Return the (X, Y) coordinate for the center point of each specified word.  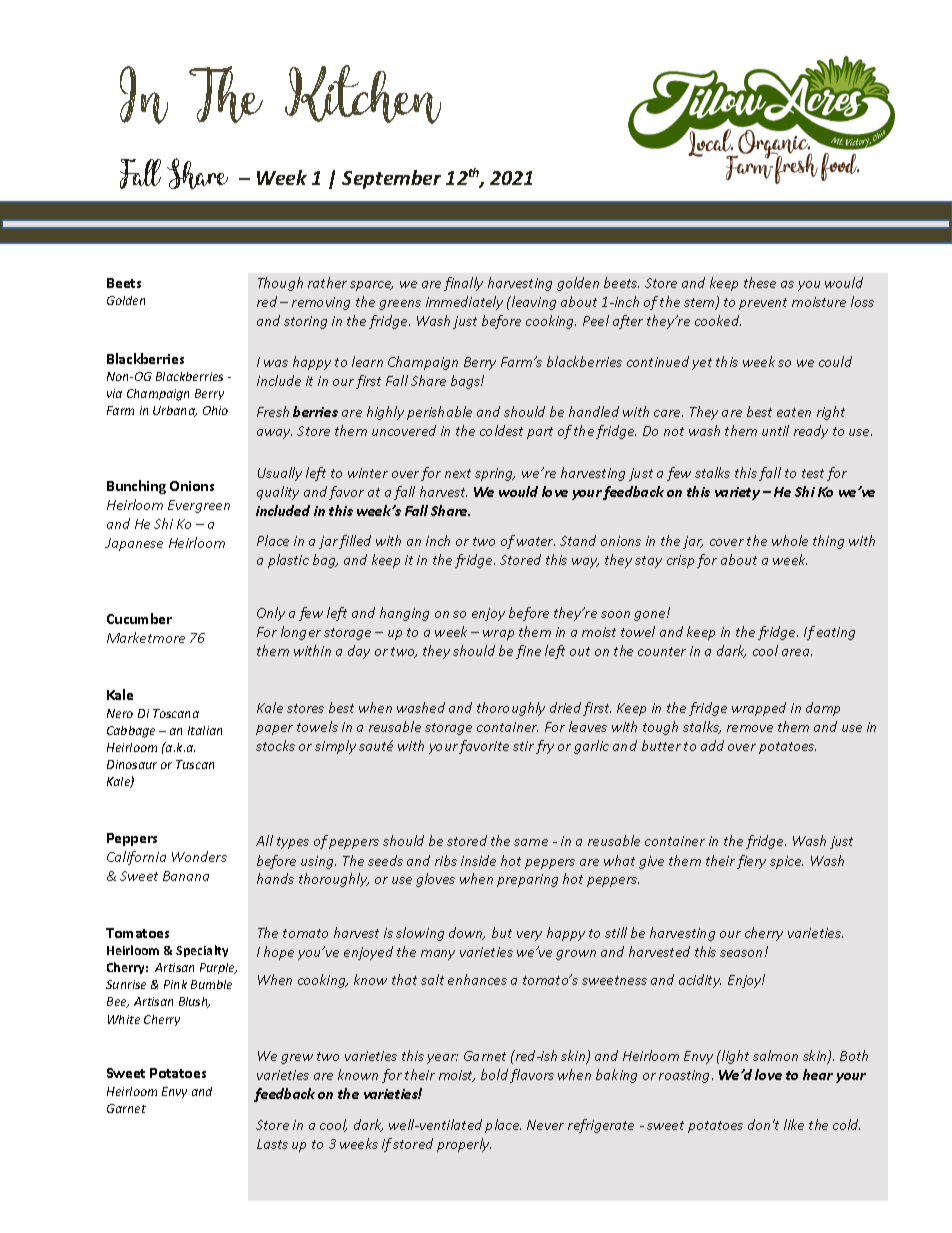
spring (495, 474)
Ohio (215, 410)
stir (523, 746)
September (391, 179)
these (760, 282)
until (775, 430)
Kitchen (363, 94)
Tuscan (195, 764)
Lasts (272, 1144)
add (712, 745)
